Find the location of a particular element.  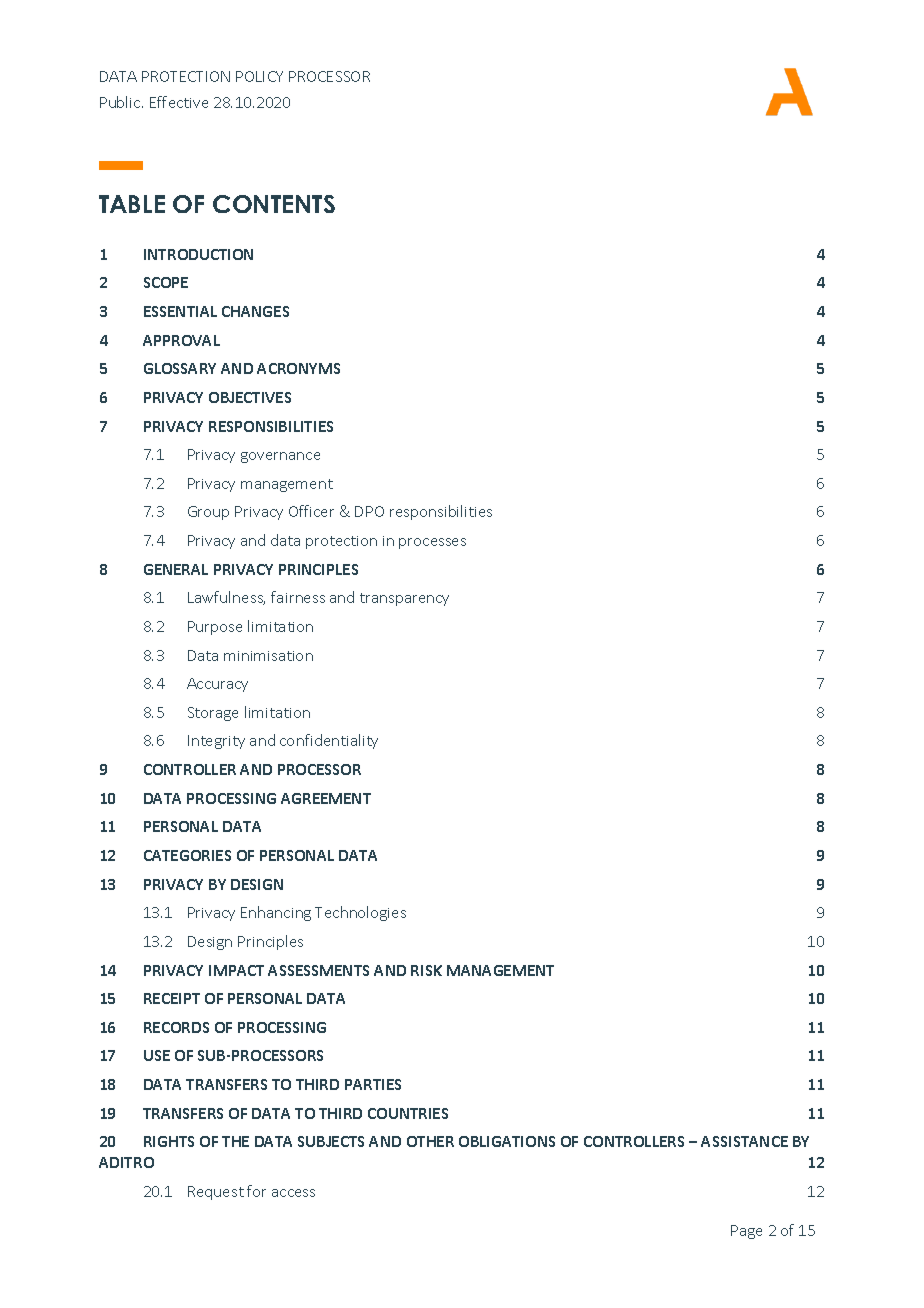

Request is located at coordinates (216, 1193).
